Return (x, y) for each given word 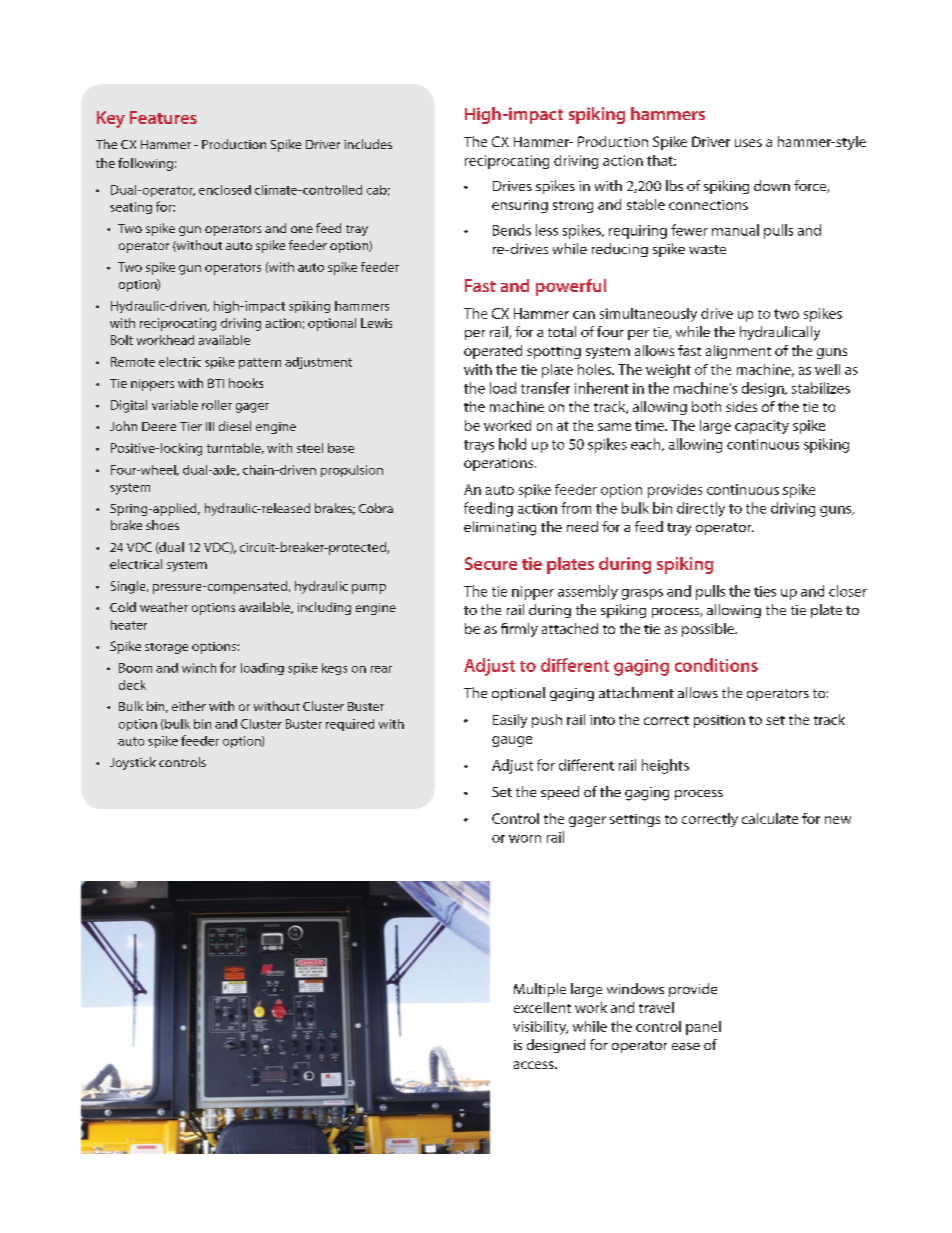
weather (164, 607)
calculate (770, 818)
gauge (512, 741)
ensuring (520, 206)
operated (493, 352)
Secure (491, 563)
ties (765, 591)
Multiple (540, 990)
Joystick (133, 763)
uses (748, 143)
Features (163, 117)
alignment (738, 352)
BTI (216, 383)
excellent (542, 1007)
